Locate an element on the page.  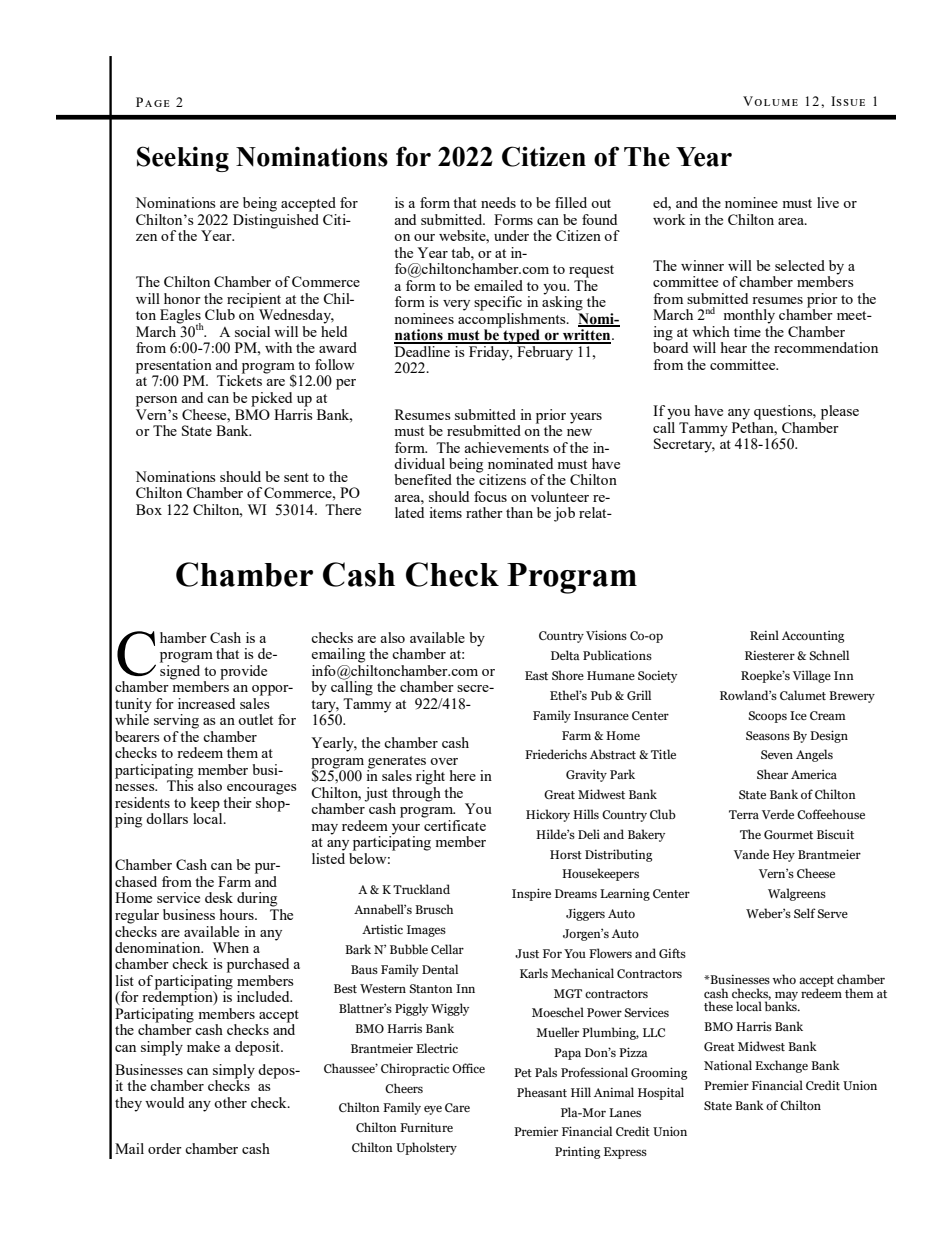
provide is located at coordinates (243, 672).
